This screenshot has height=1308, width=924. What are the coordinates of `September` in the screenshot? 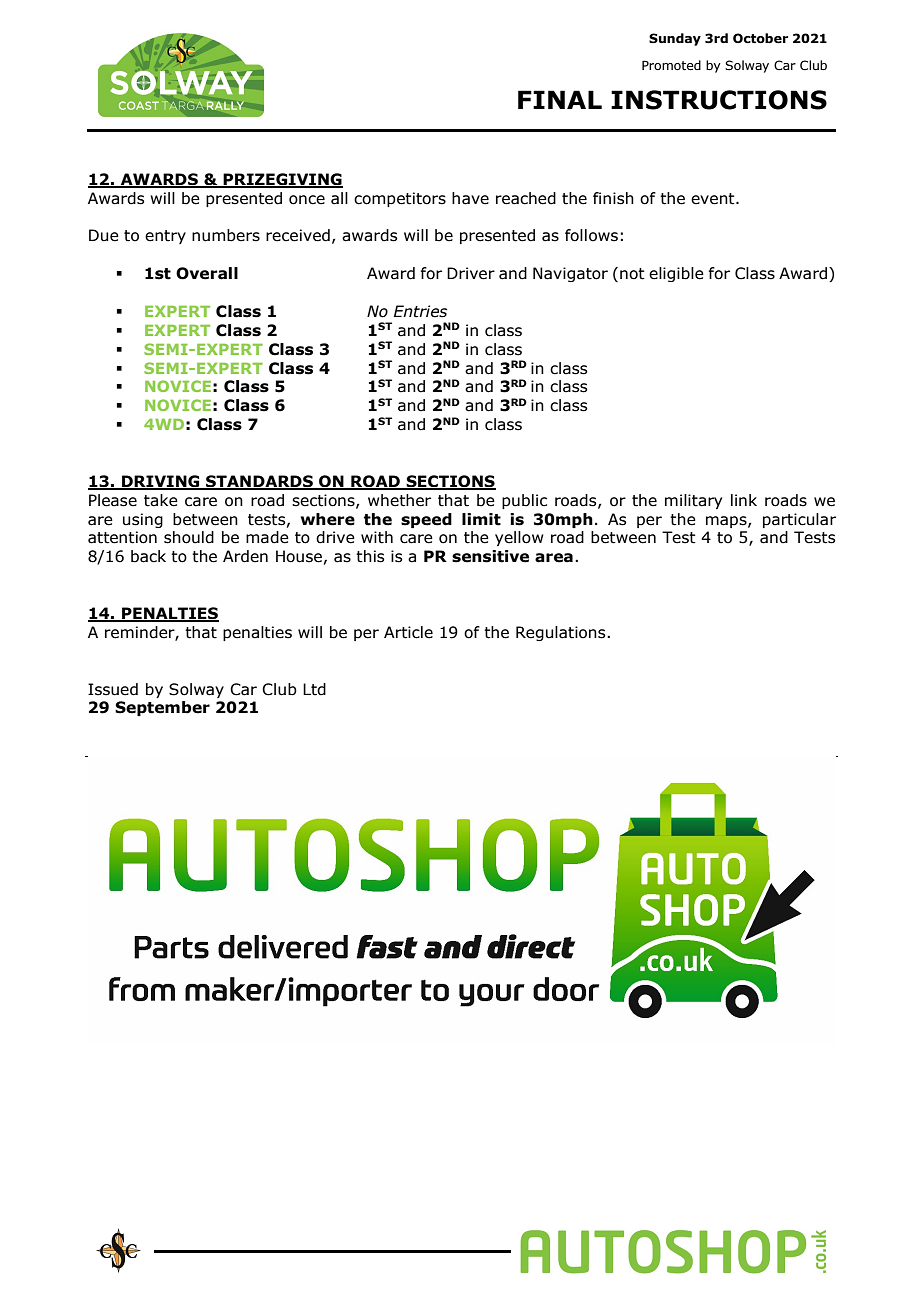 It's located at (162, 708).
